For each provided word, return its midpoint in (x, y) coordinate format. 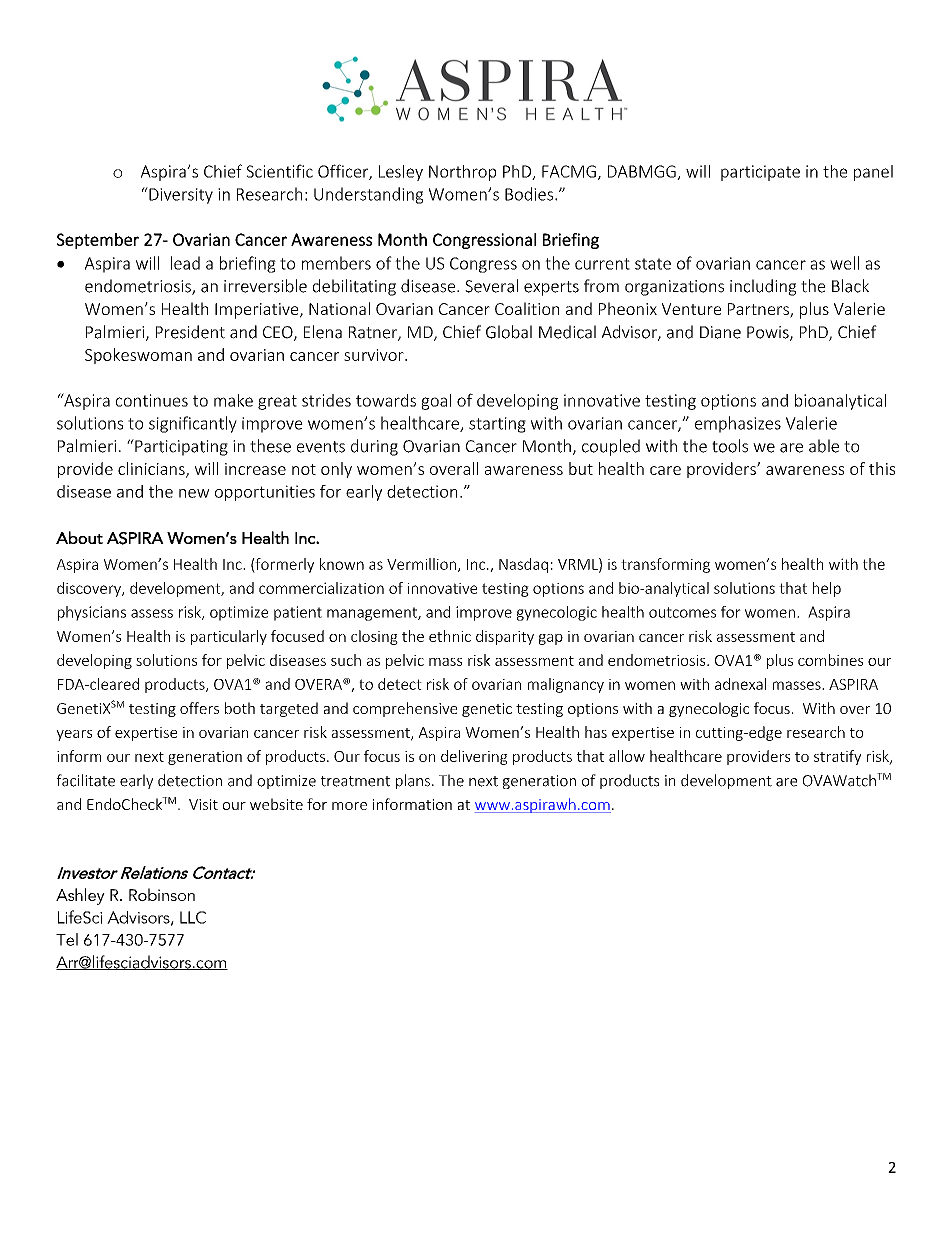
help (827, 589)
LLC (193, 917)
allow (627, 756)
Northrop (462, 173)
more (349, 806)
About (79, 537)
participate (760, 173)
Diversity (180, 195)
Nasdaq (523, 565)
